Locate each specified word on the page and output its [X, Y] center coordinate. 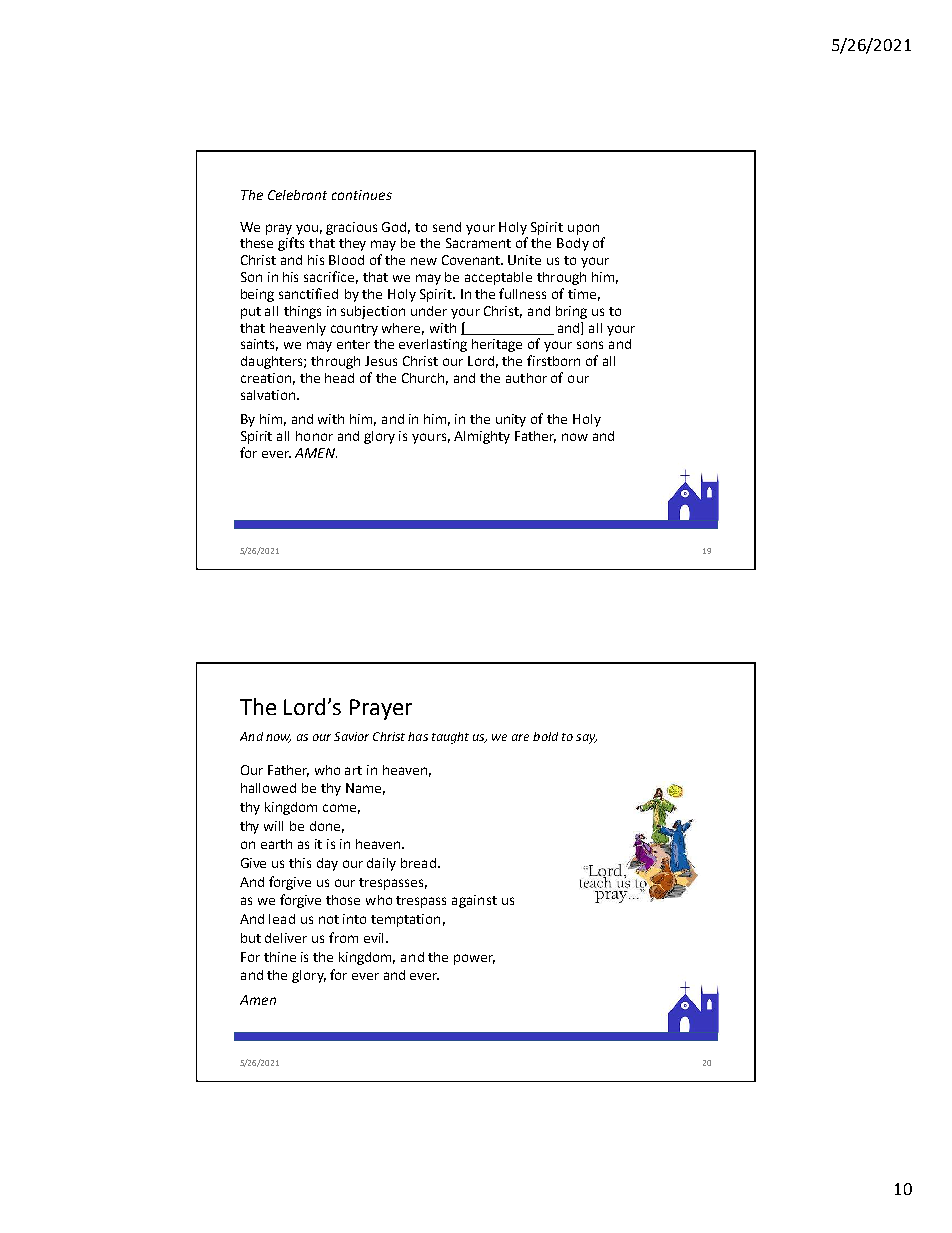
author [526, 378]
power [474, 959]
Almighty [482, 437]
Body [573, 244]
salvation [269, 395]
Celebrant [297, 195]
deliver [286, 938]
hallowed [268, 788]
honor [314, 436]
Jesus [381, 361]
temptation [405, 920]
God [396, 228]
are [520, 737]
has [418, 736]
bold [545, 736]
